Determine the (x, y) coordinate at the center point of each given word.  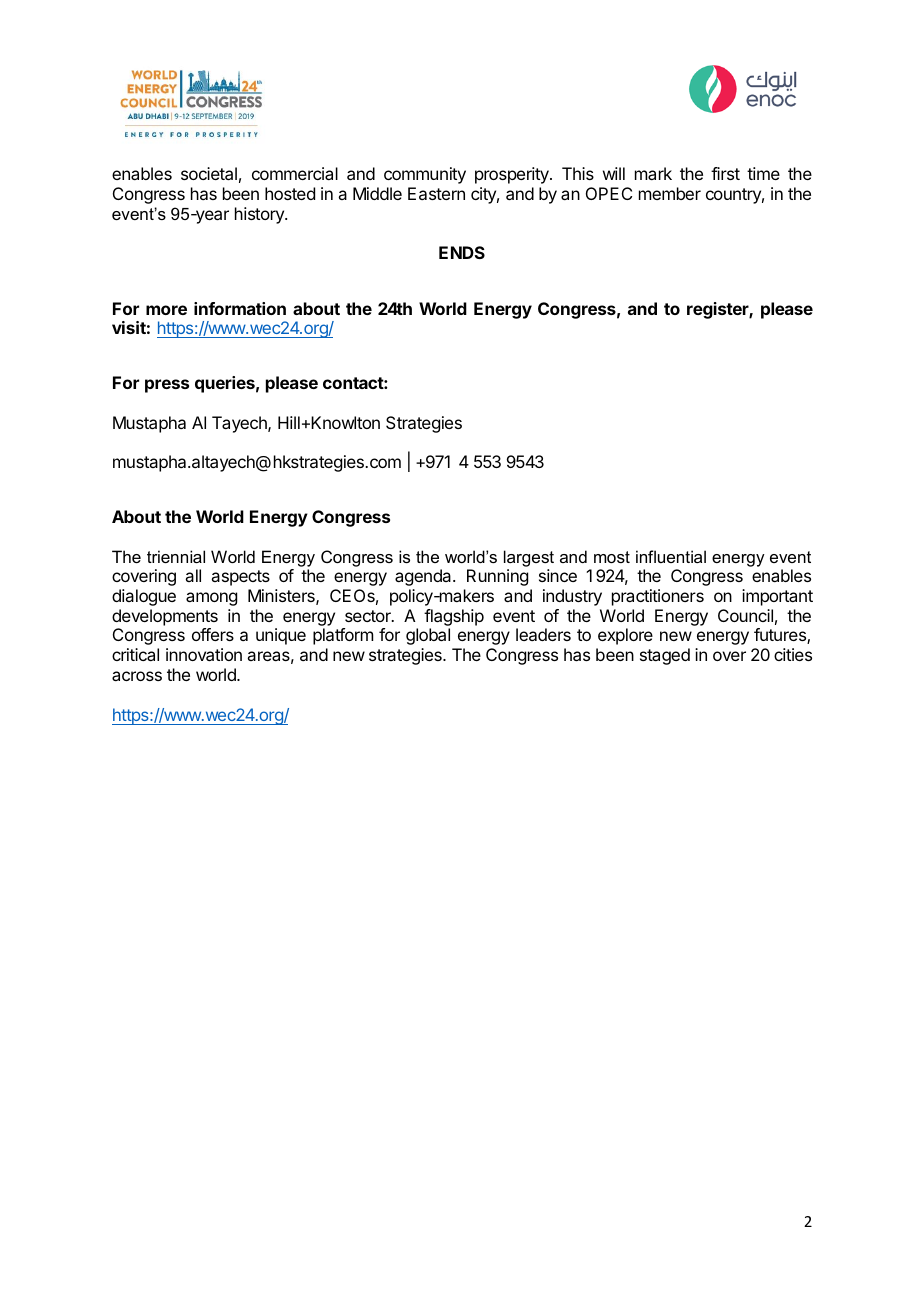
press (167, 386)
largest (529, 558)
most (612, 557)
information (240, 308)
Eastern (436, 193)
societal (209, 173)
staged (665, 656)
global (428, 636)
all (193, 575)
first (725, 173)
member (670, 193)
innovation (204, 654)
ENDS (462, 252)
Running (497, 577)
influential (671, 556)
